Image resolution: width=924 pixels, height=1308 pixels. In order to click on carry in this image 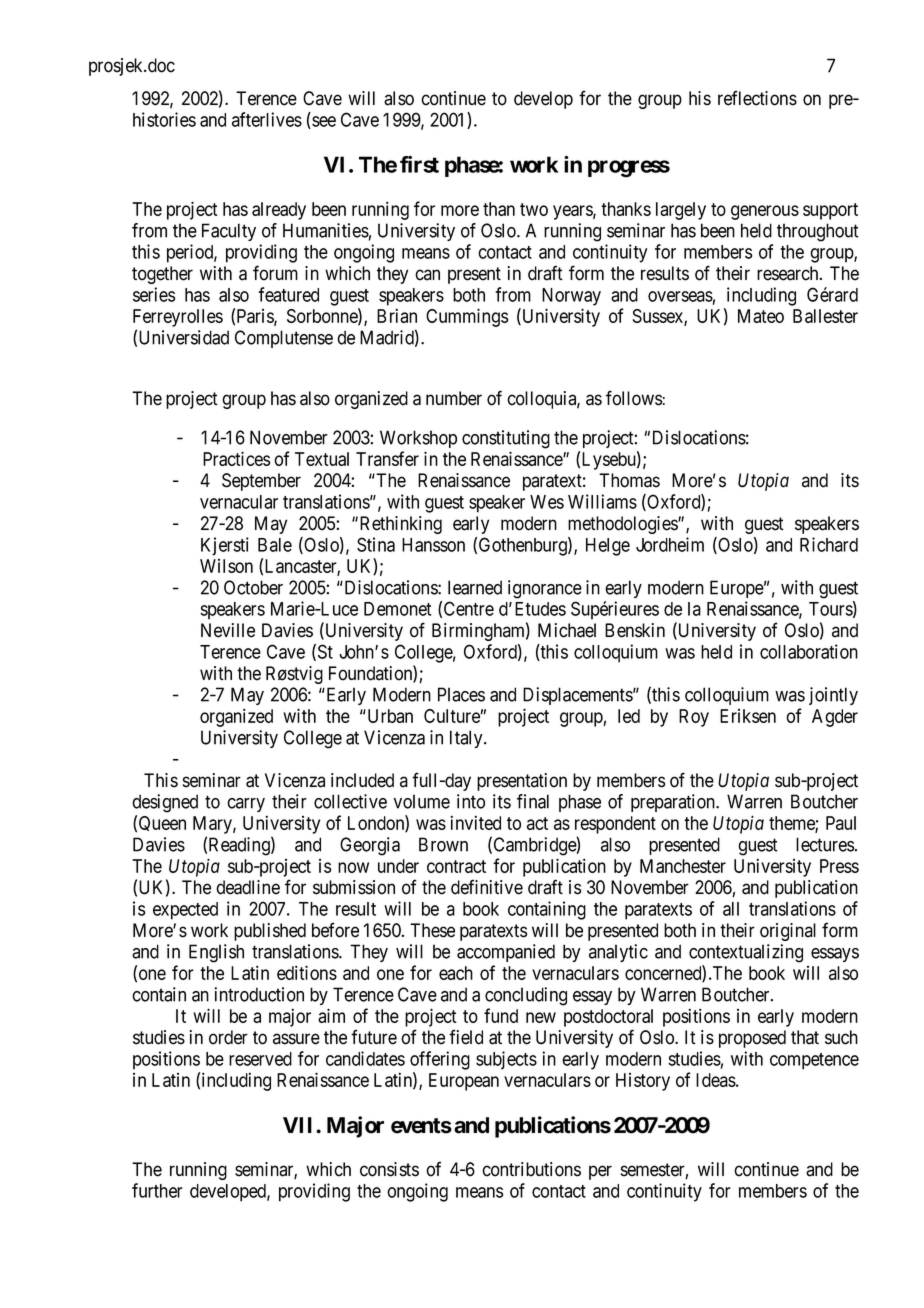, I will do `click(246, 805)`.
